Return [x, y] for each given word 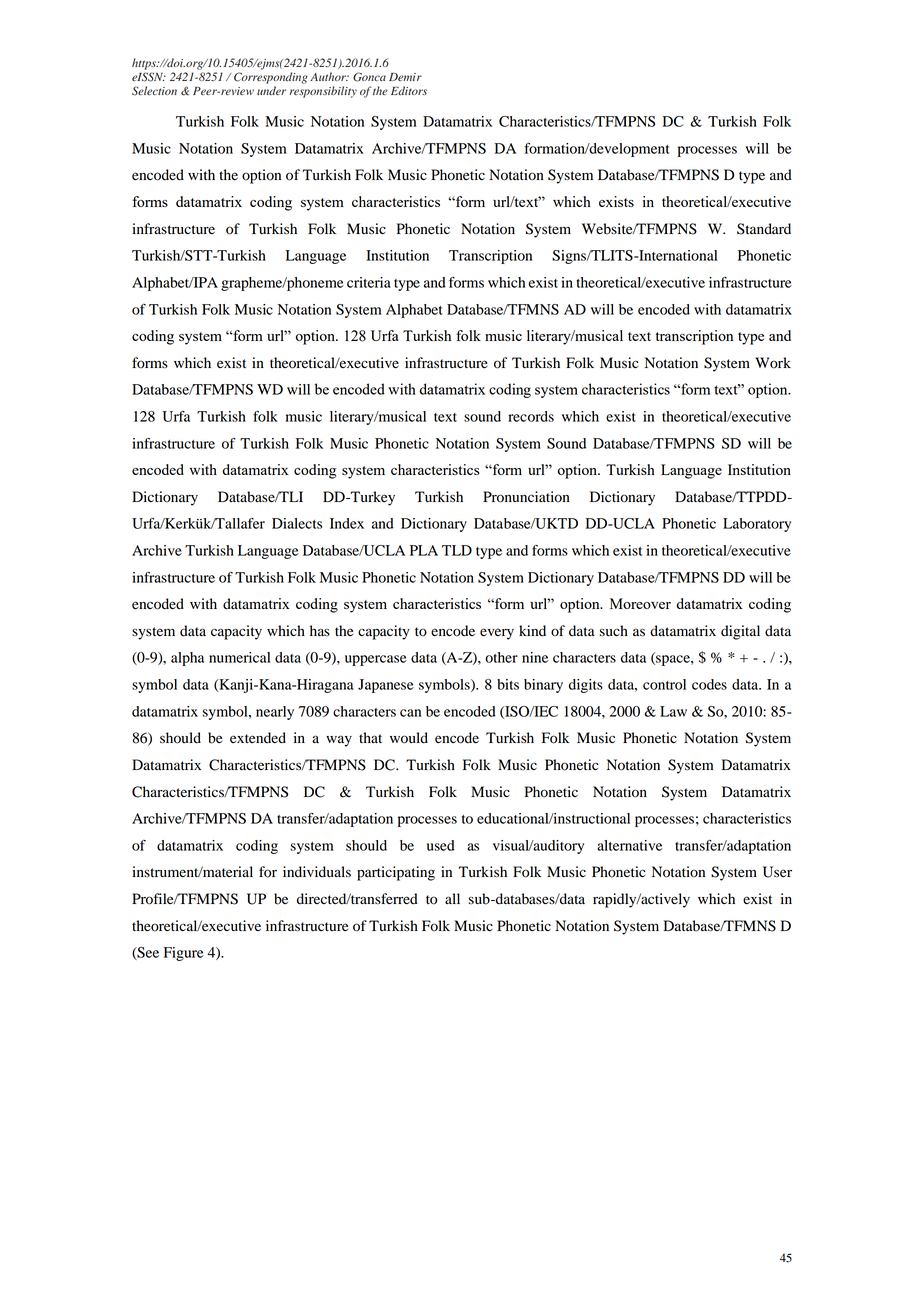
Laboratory [757, 525]
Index [347, 523]
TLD [457, 550]
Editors [409, 90]
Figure [184, 954]
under [271, 90]
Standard [764, 229]
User [777, 872]
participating [396, 873]
